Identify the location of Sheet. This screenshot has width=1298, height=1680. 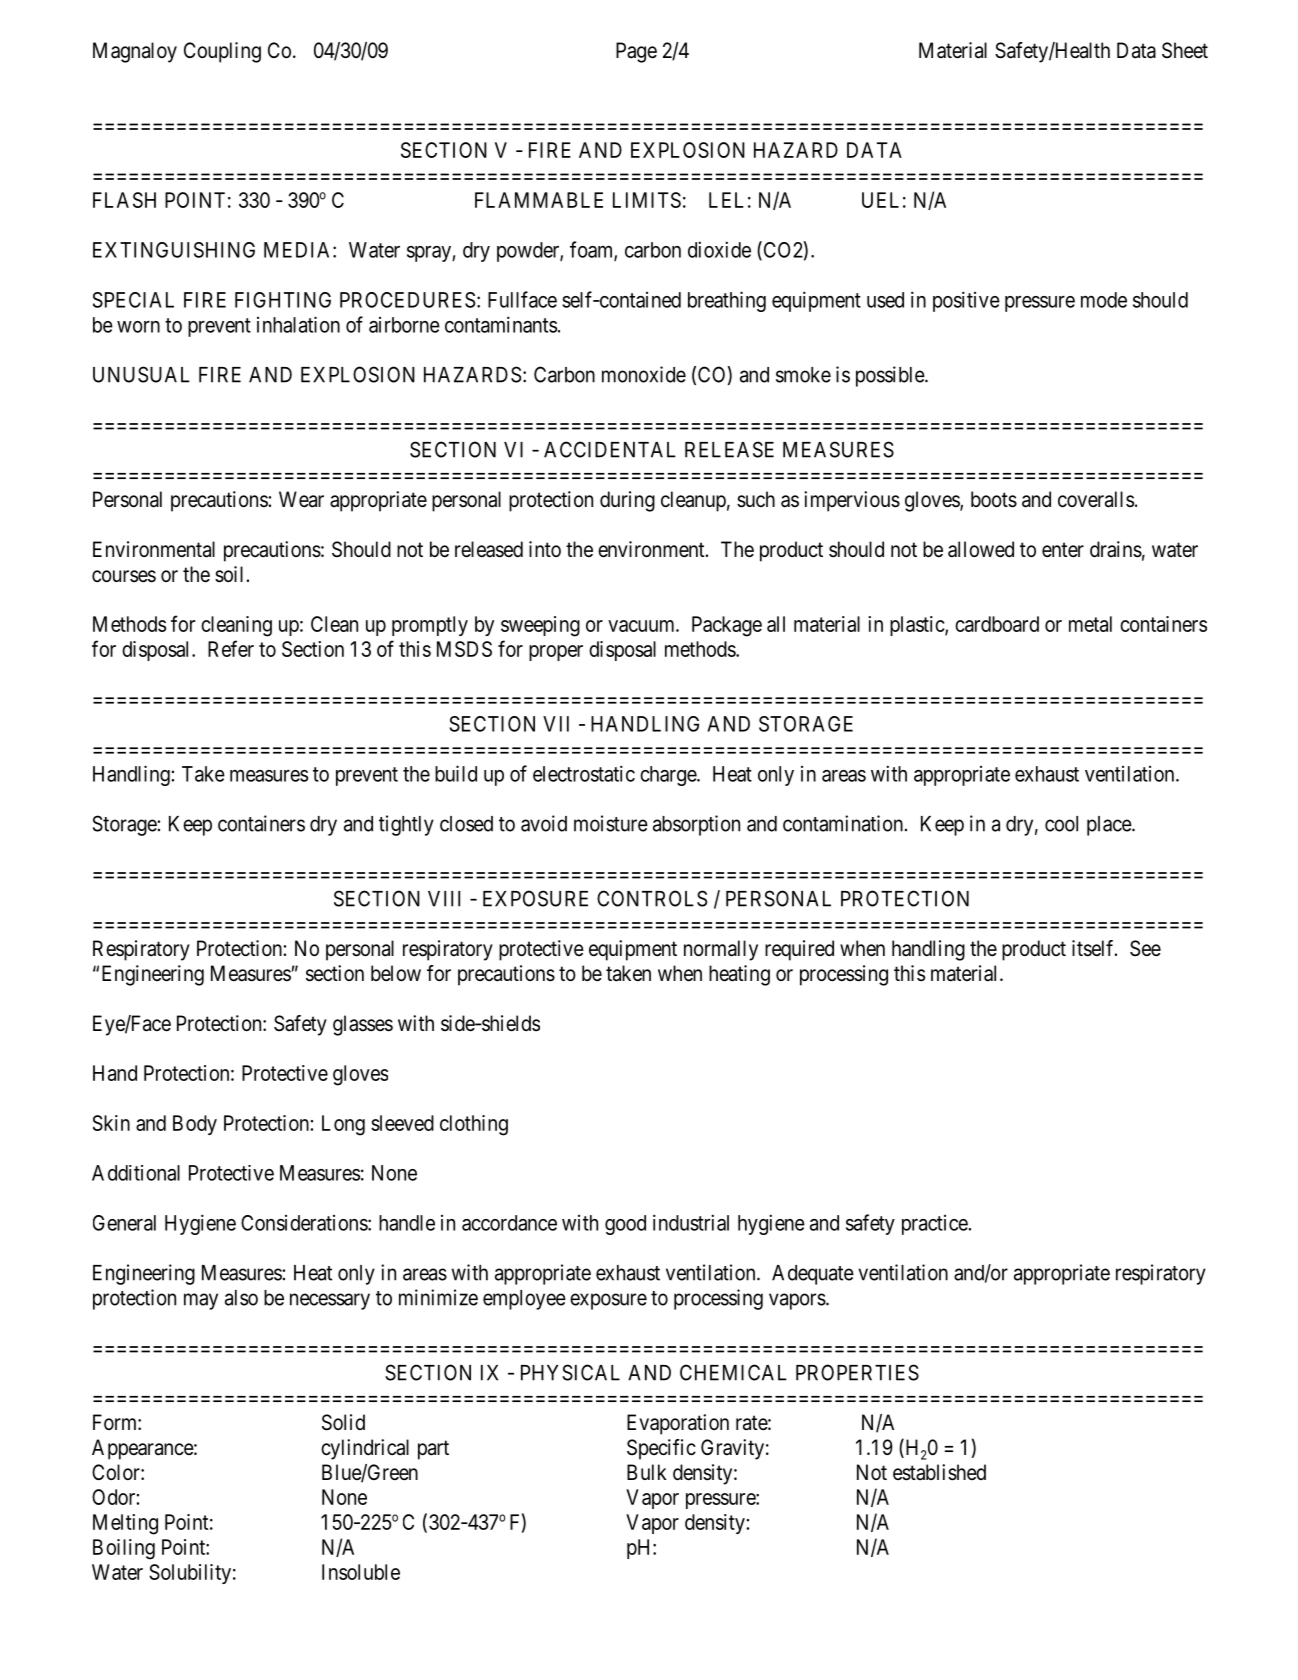
(1185, 50).
